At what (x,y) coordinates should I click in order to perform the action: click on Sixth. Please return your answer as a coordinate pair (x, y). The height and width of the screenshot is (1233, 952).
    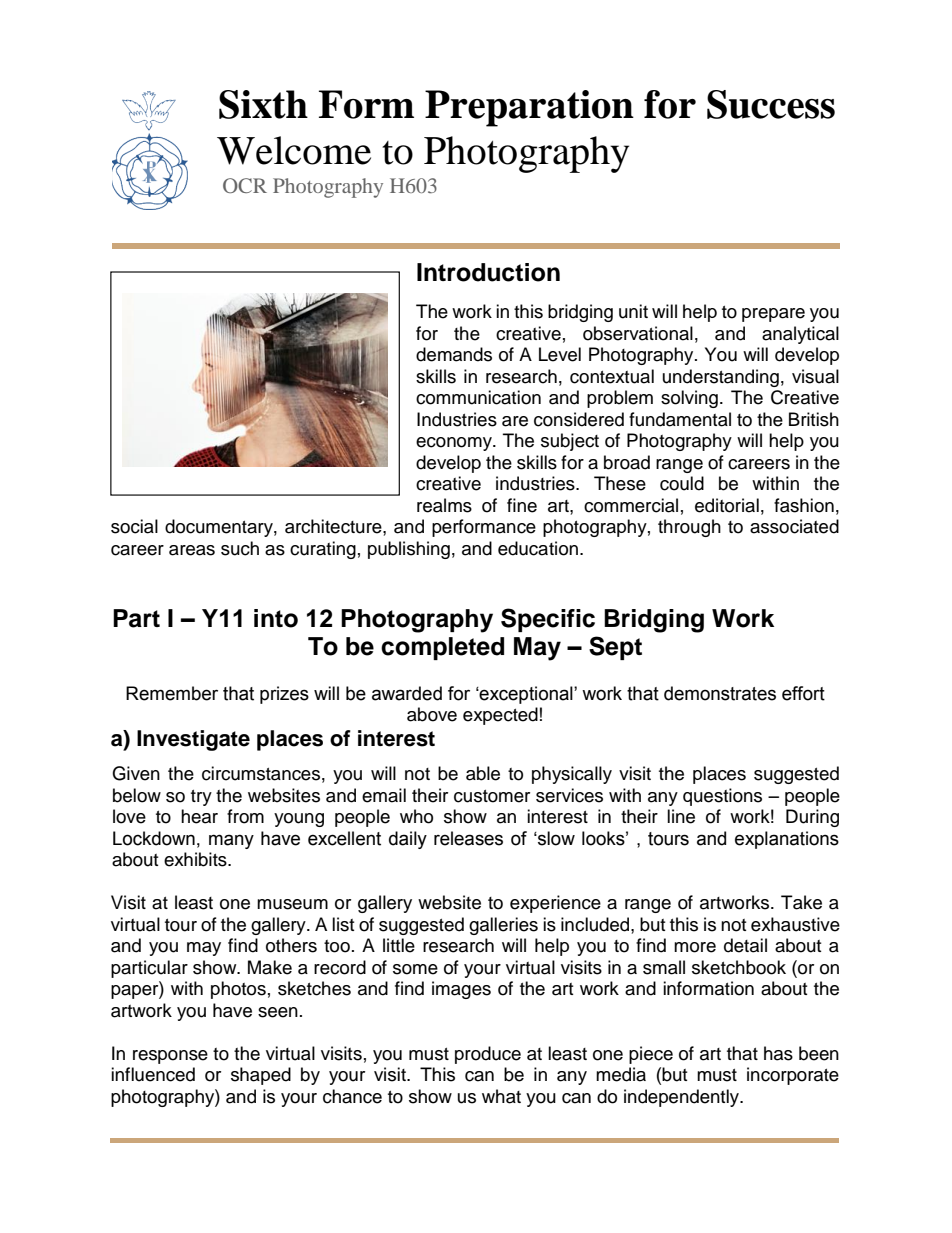
    Looking at the image, I should click on (263, 104).
